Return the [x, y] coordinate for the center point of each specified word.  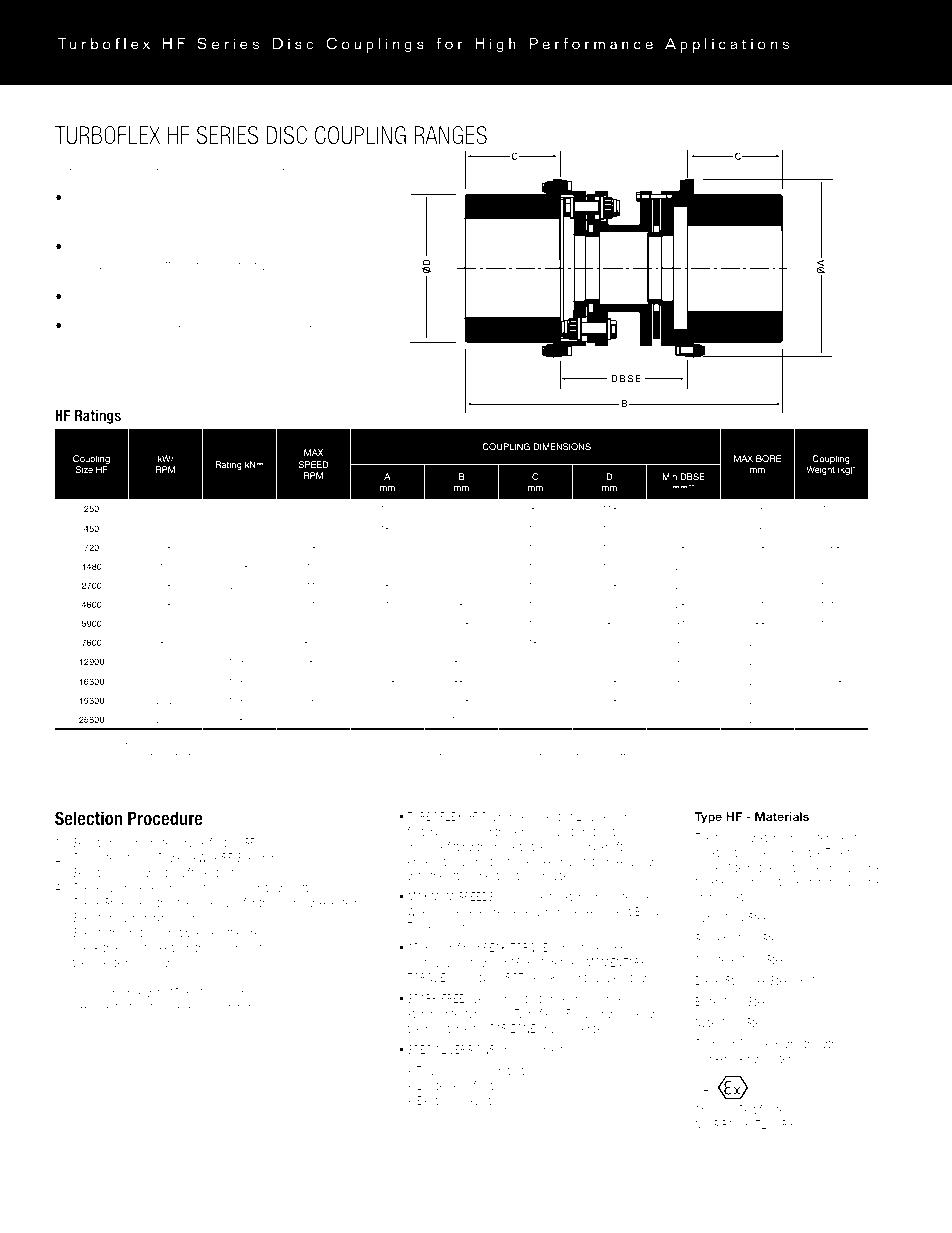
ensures [327, 198]
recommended [217, 1006]
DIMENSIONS [562, 446]
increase [419, 755]
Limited [433, 1085]
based [143, 744]
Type [708, 818]
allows [167, 197]
